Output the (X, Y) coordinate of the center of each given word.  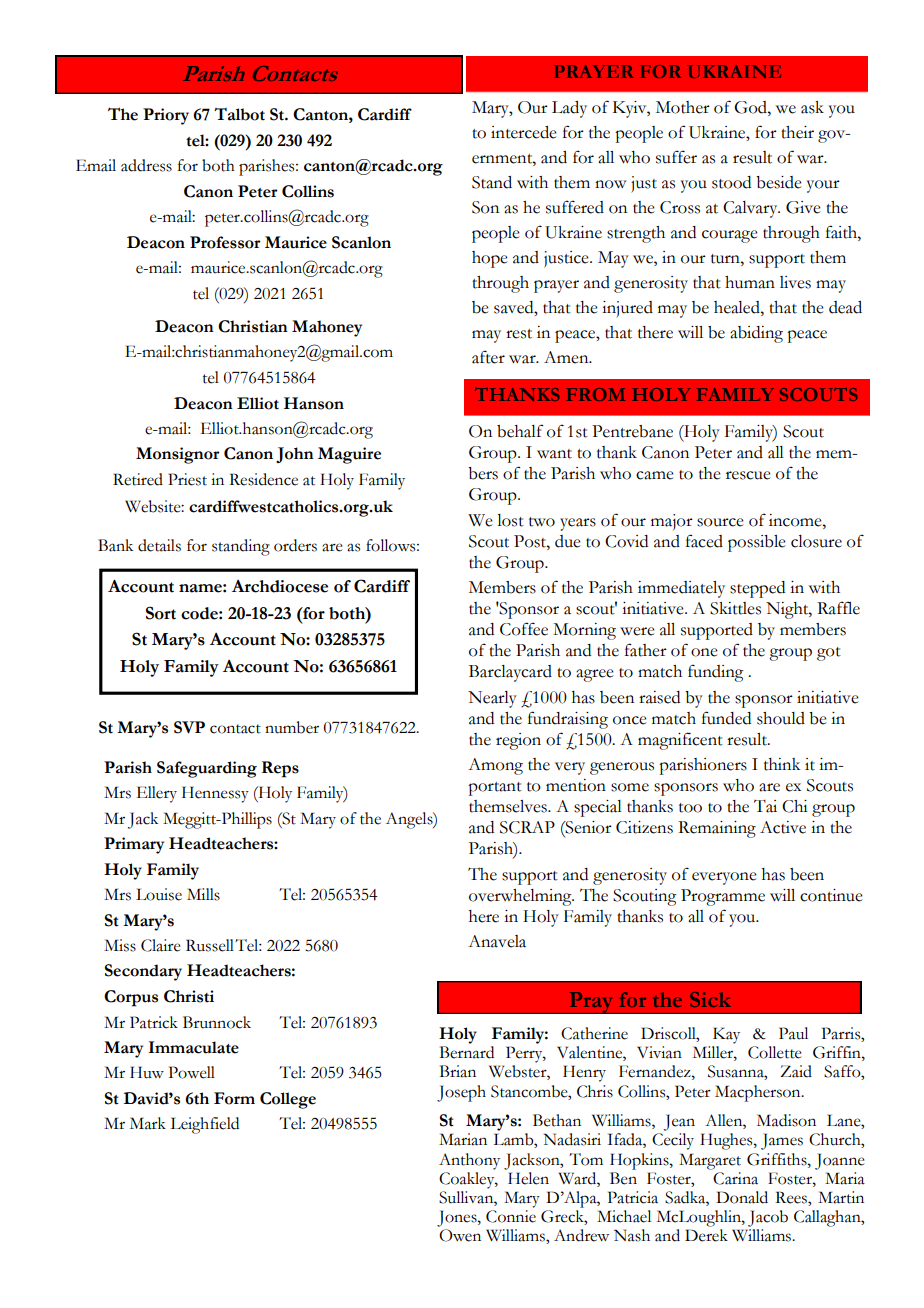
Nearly (492, 699)
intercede (524, 132)
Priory (166, 116)
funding (716, 673)
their (797, 132)
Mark (148, 1123)
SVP (189, 727)
